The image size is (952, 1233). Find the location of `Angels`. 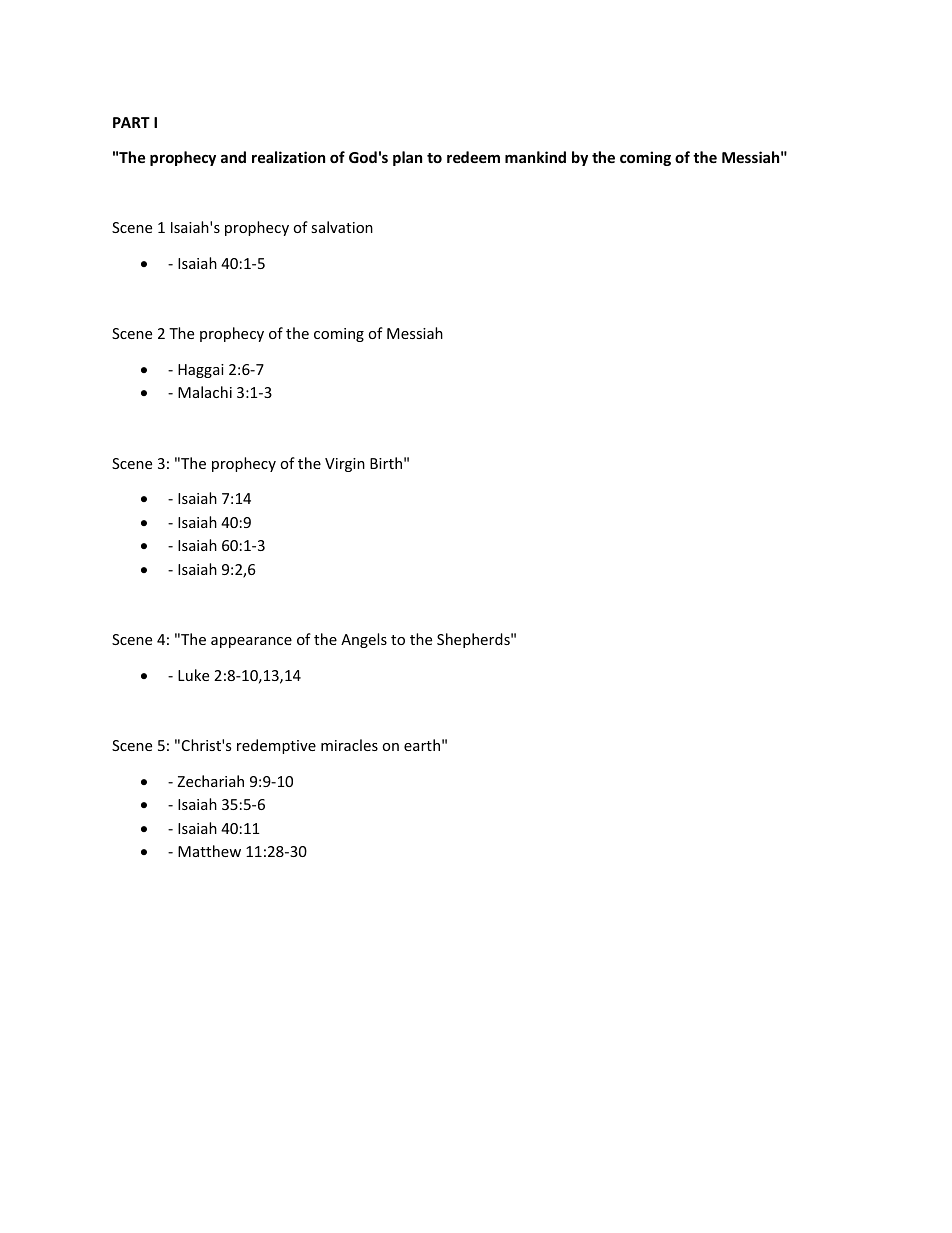

Angels is located at coordinates (364, 640).
